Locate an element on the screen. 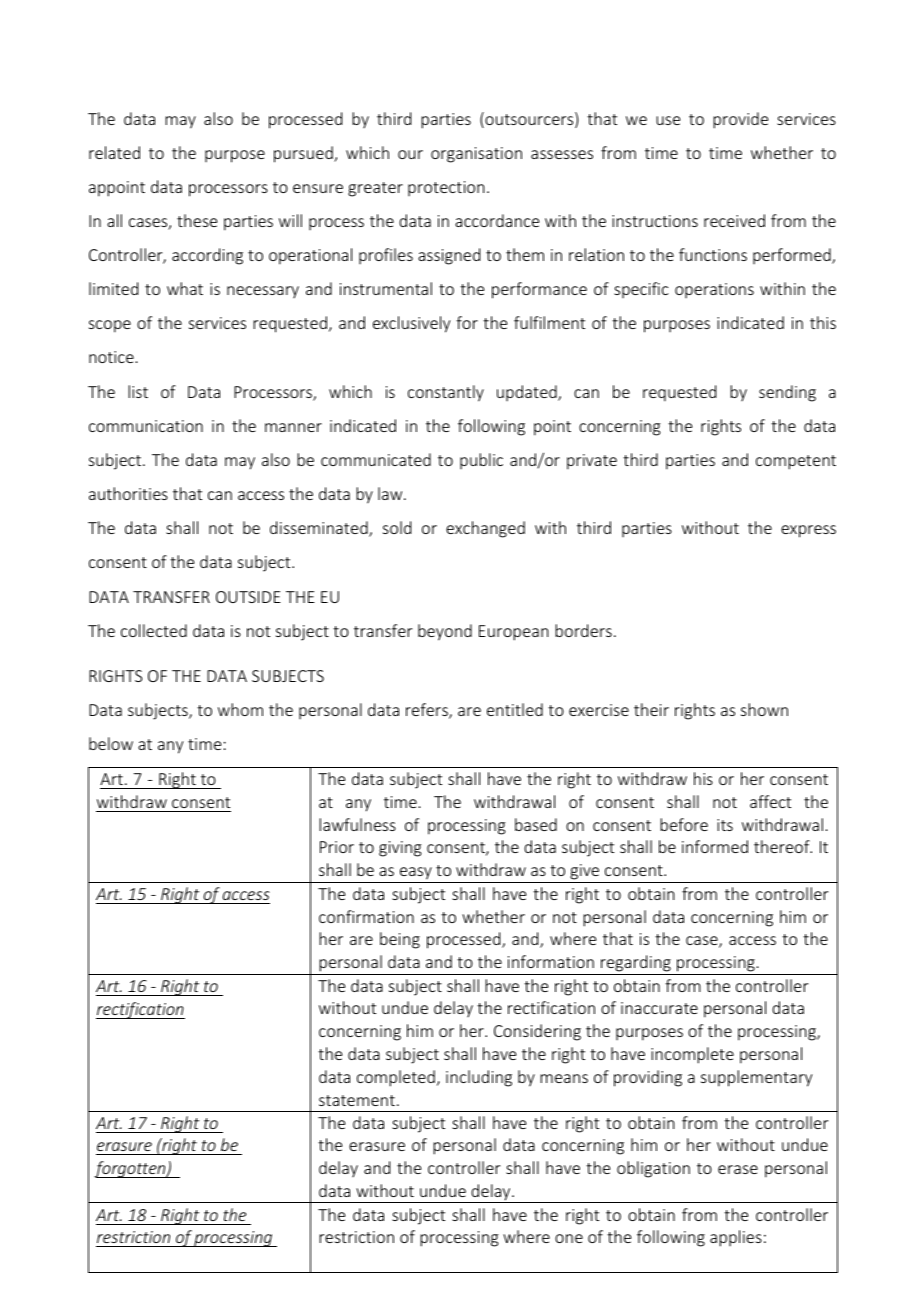 The image size is (924, 1309). statement is located at coordinates (357, 1100).
